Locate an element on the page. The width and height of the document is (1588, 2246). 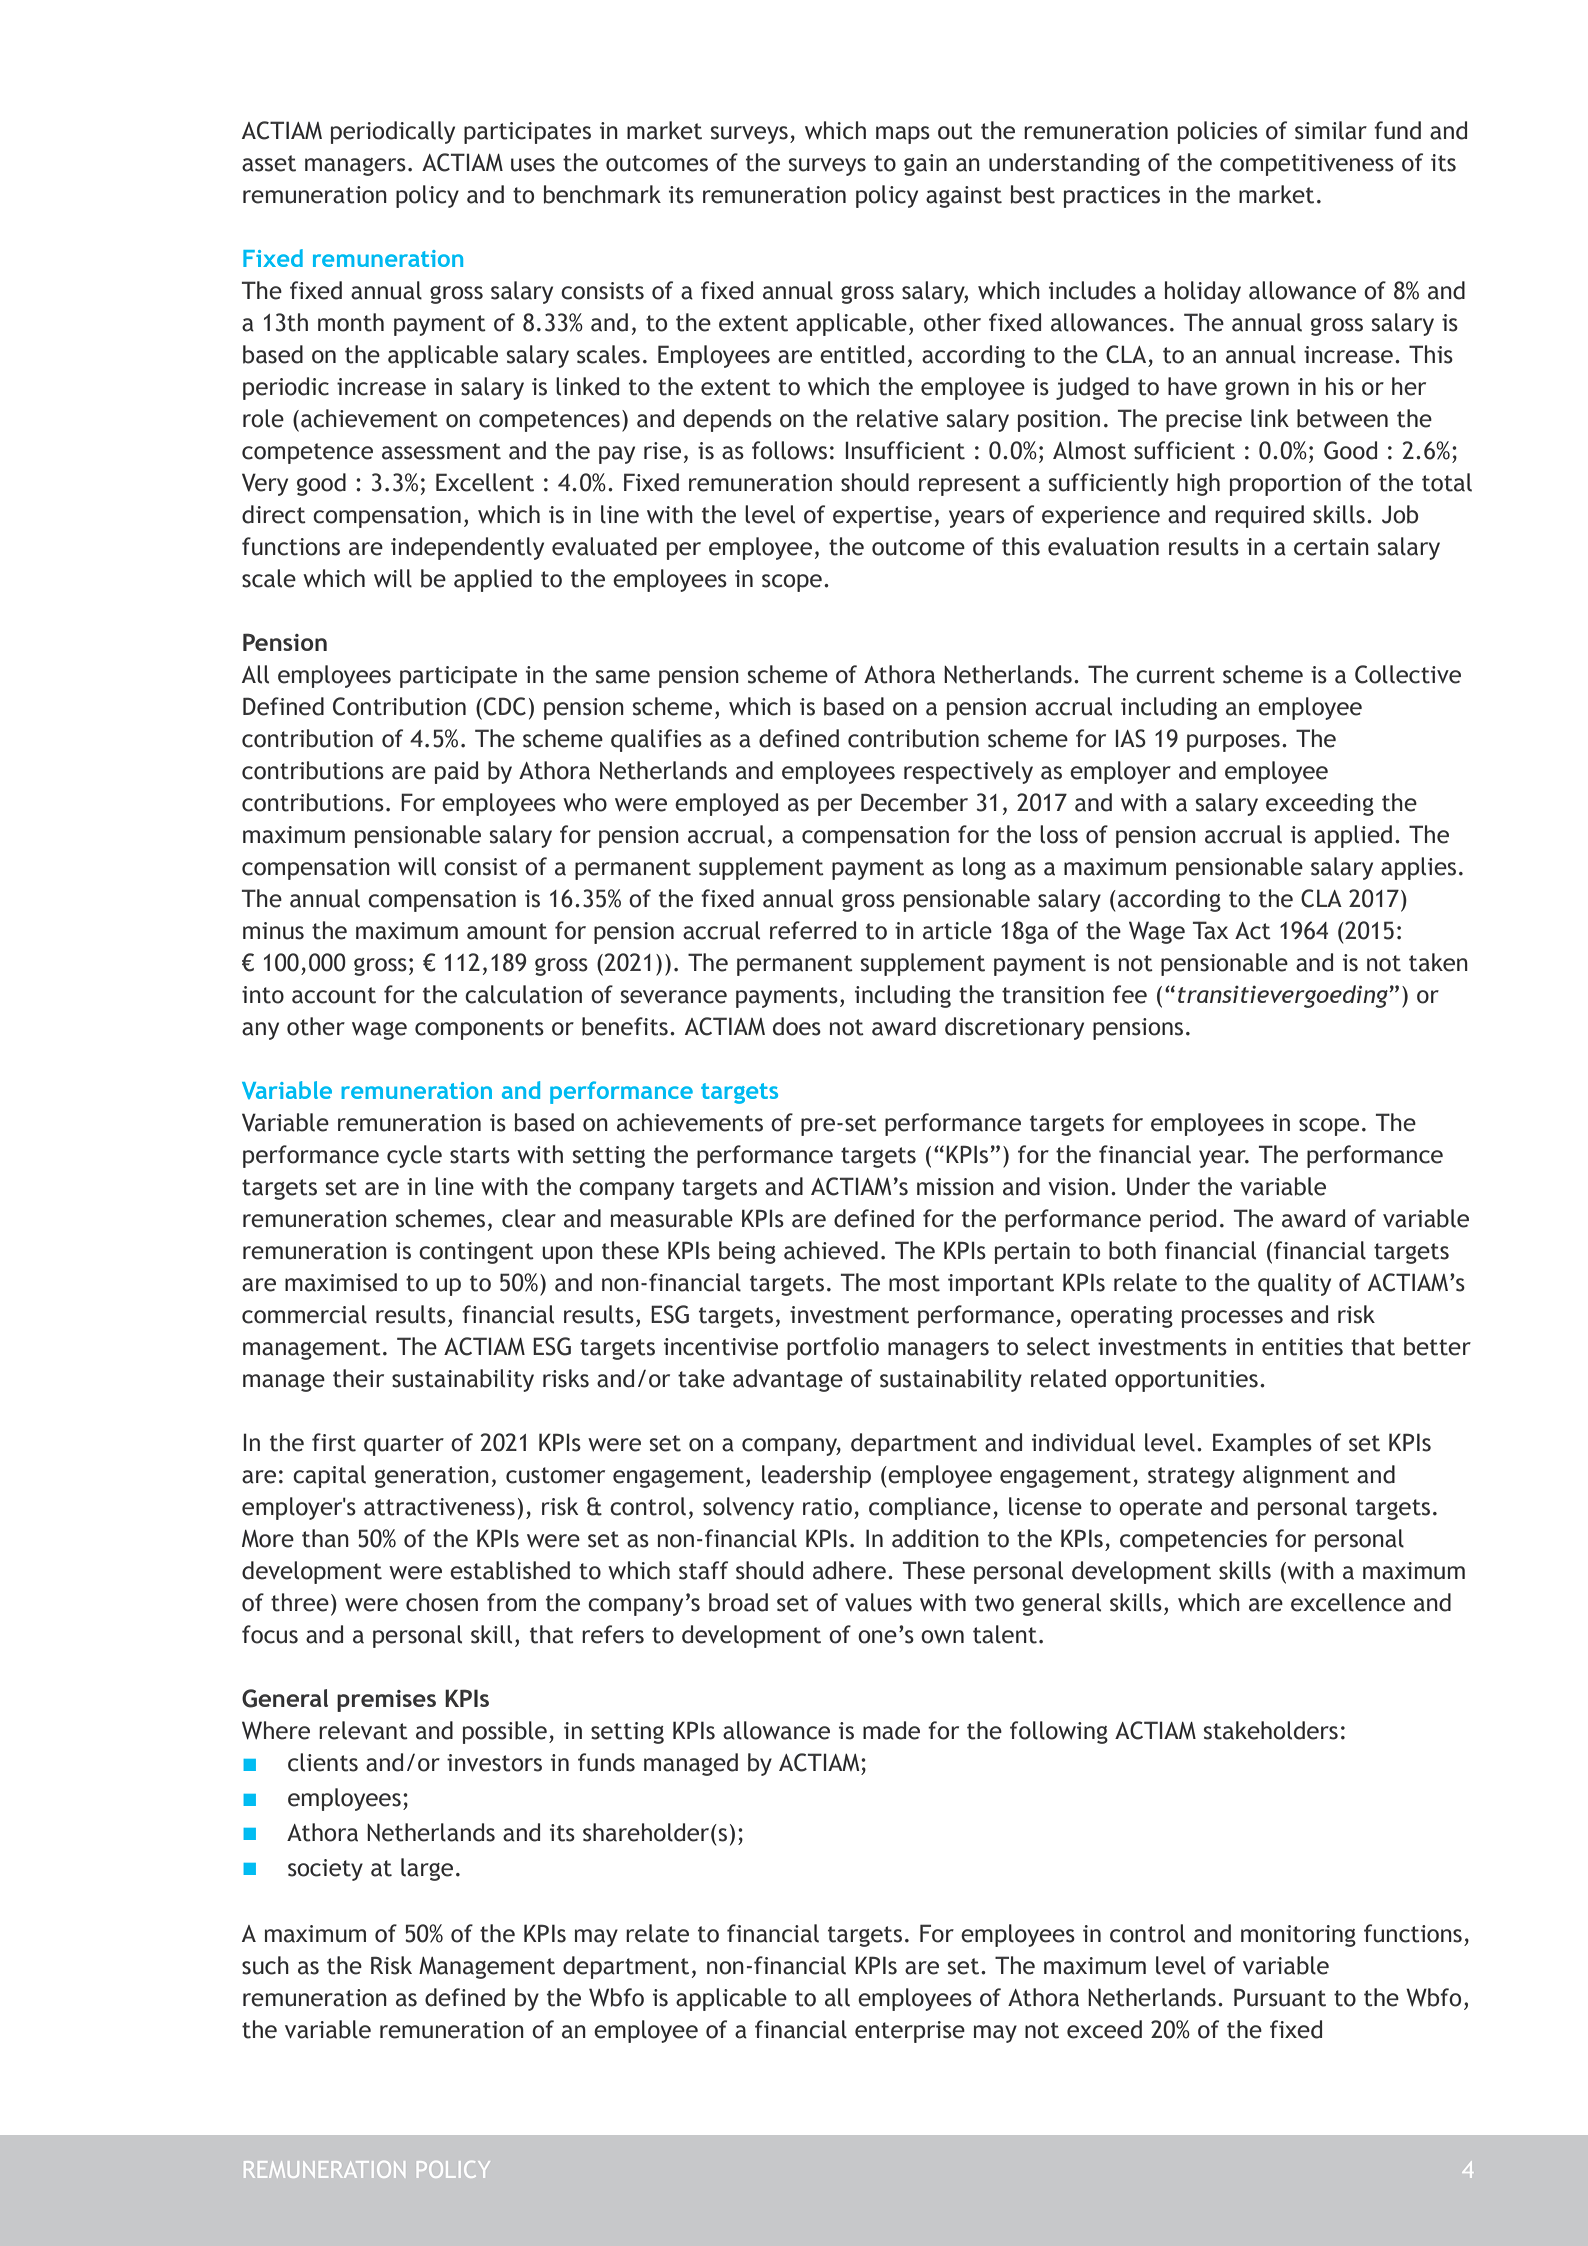
leadership is located at coordinates (816, 1476).
